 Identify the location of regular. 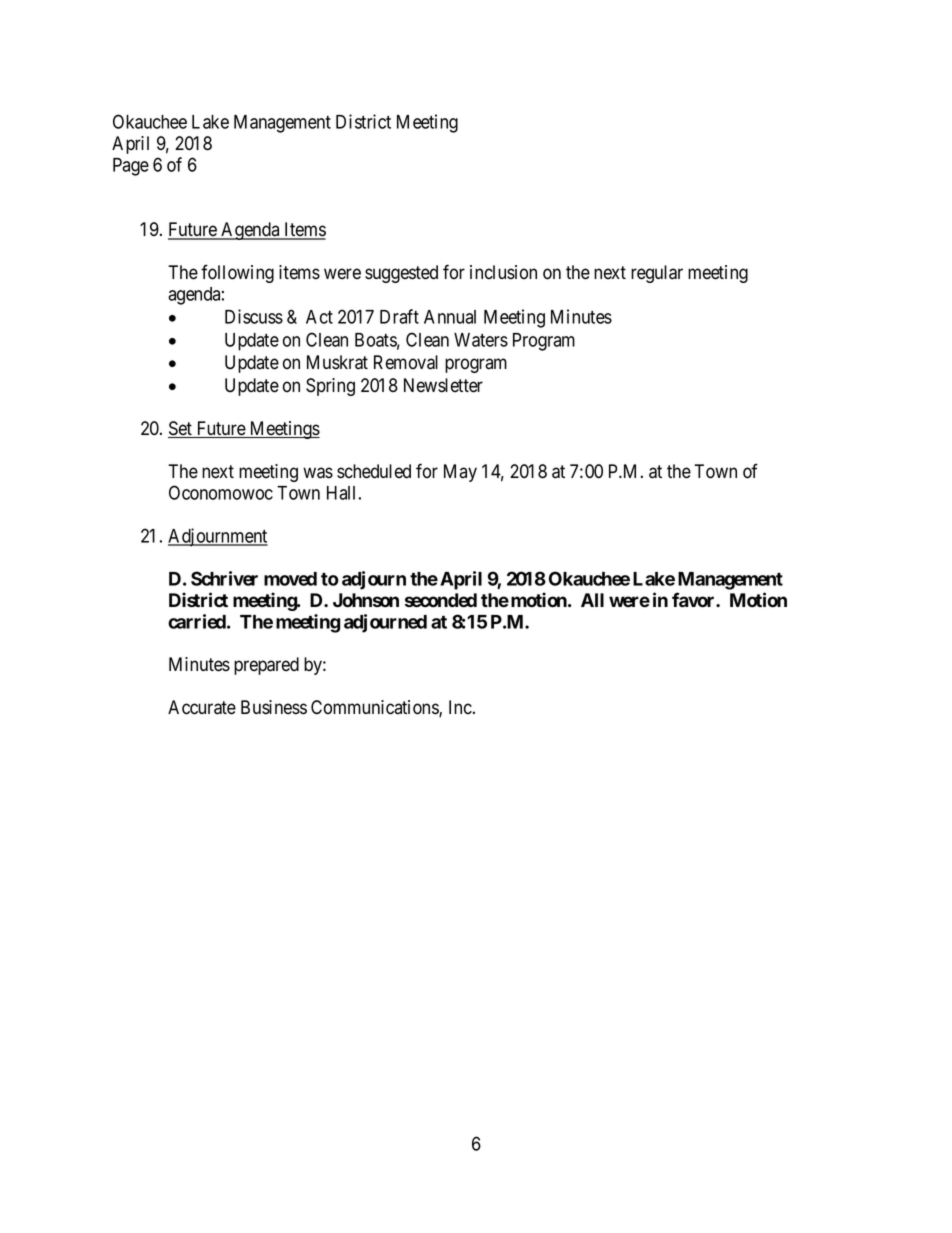
(657, 274).
